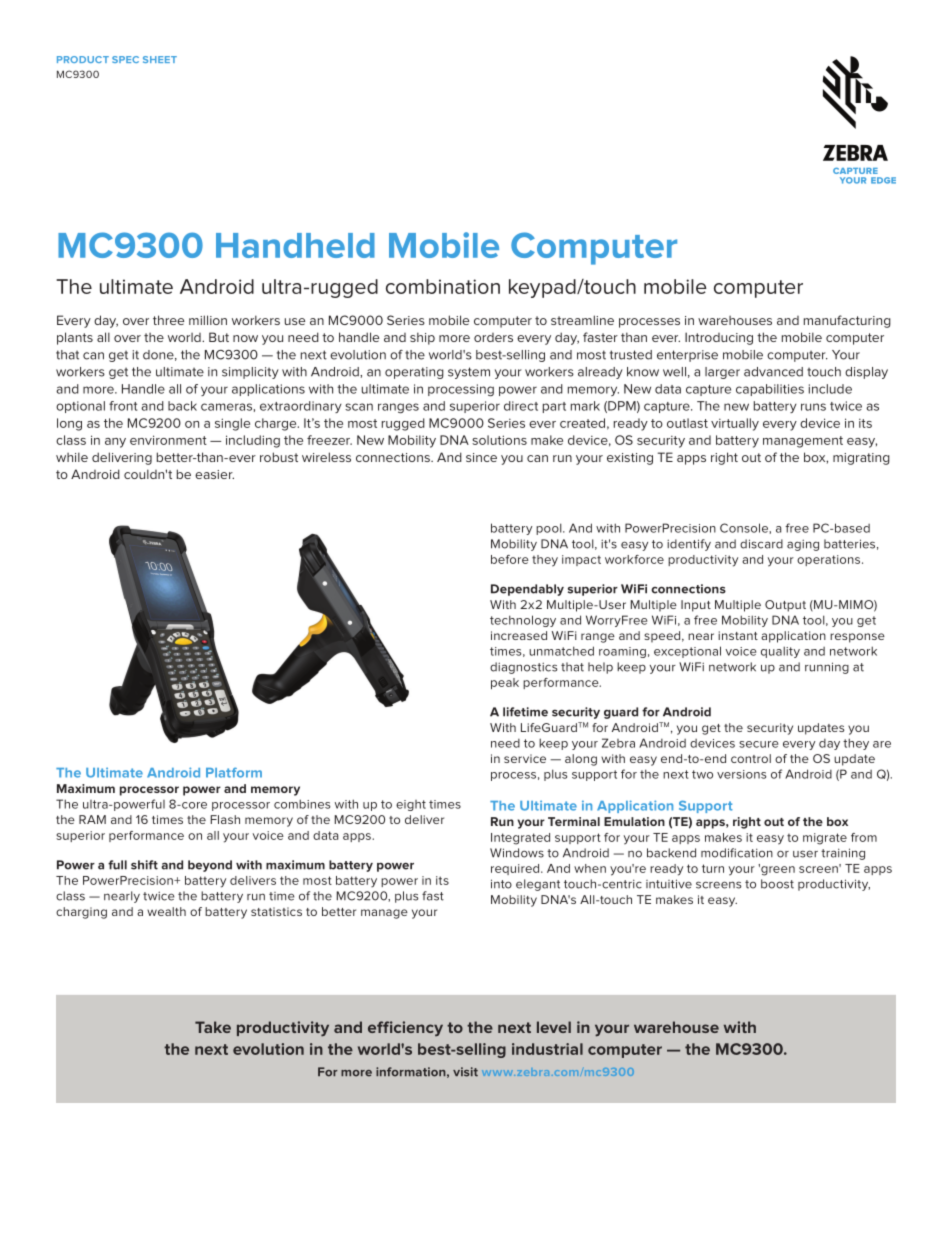 This screenshot has height=1233, width=952. What do you see at coordinates (493, 337) in the screenshot?
I see `orders` at bounding box center [493, 337].
